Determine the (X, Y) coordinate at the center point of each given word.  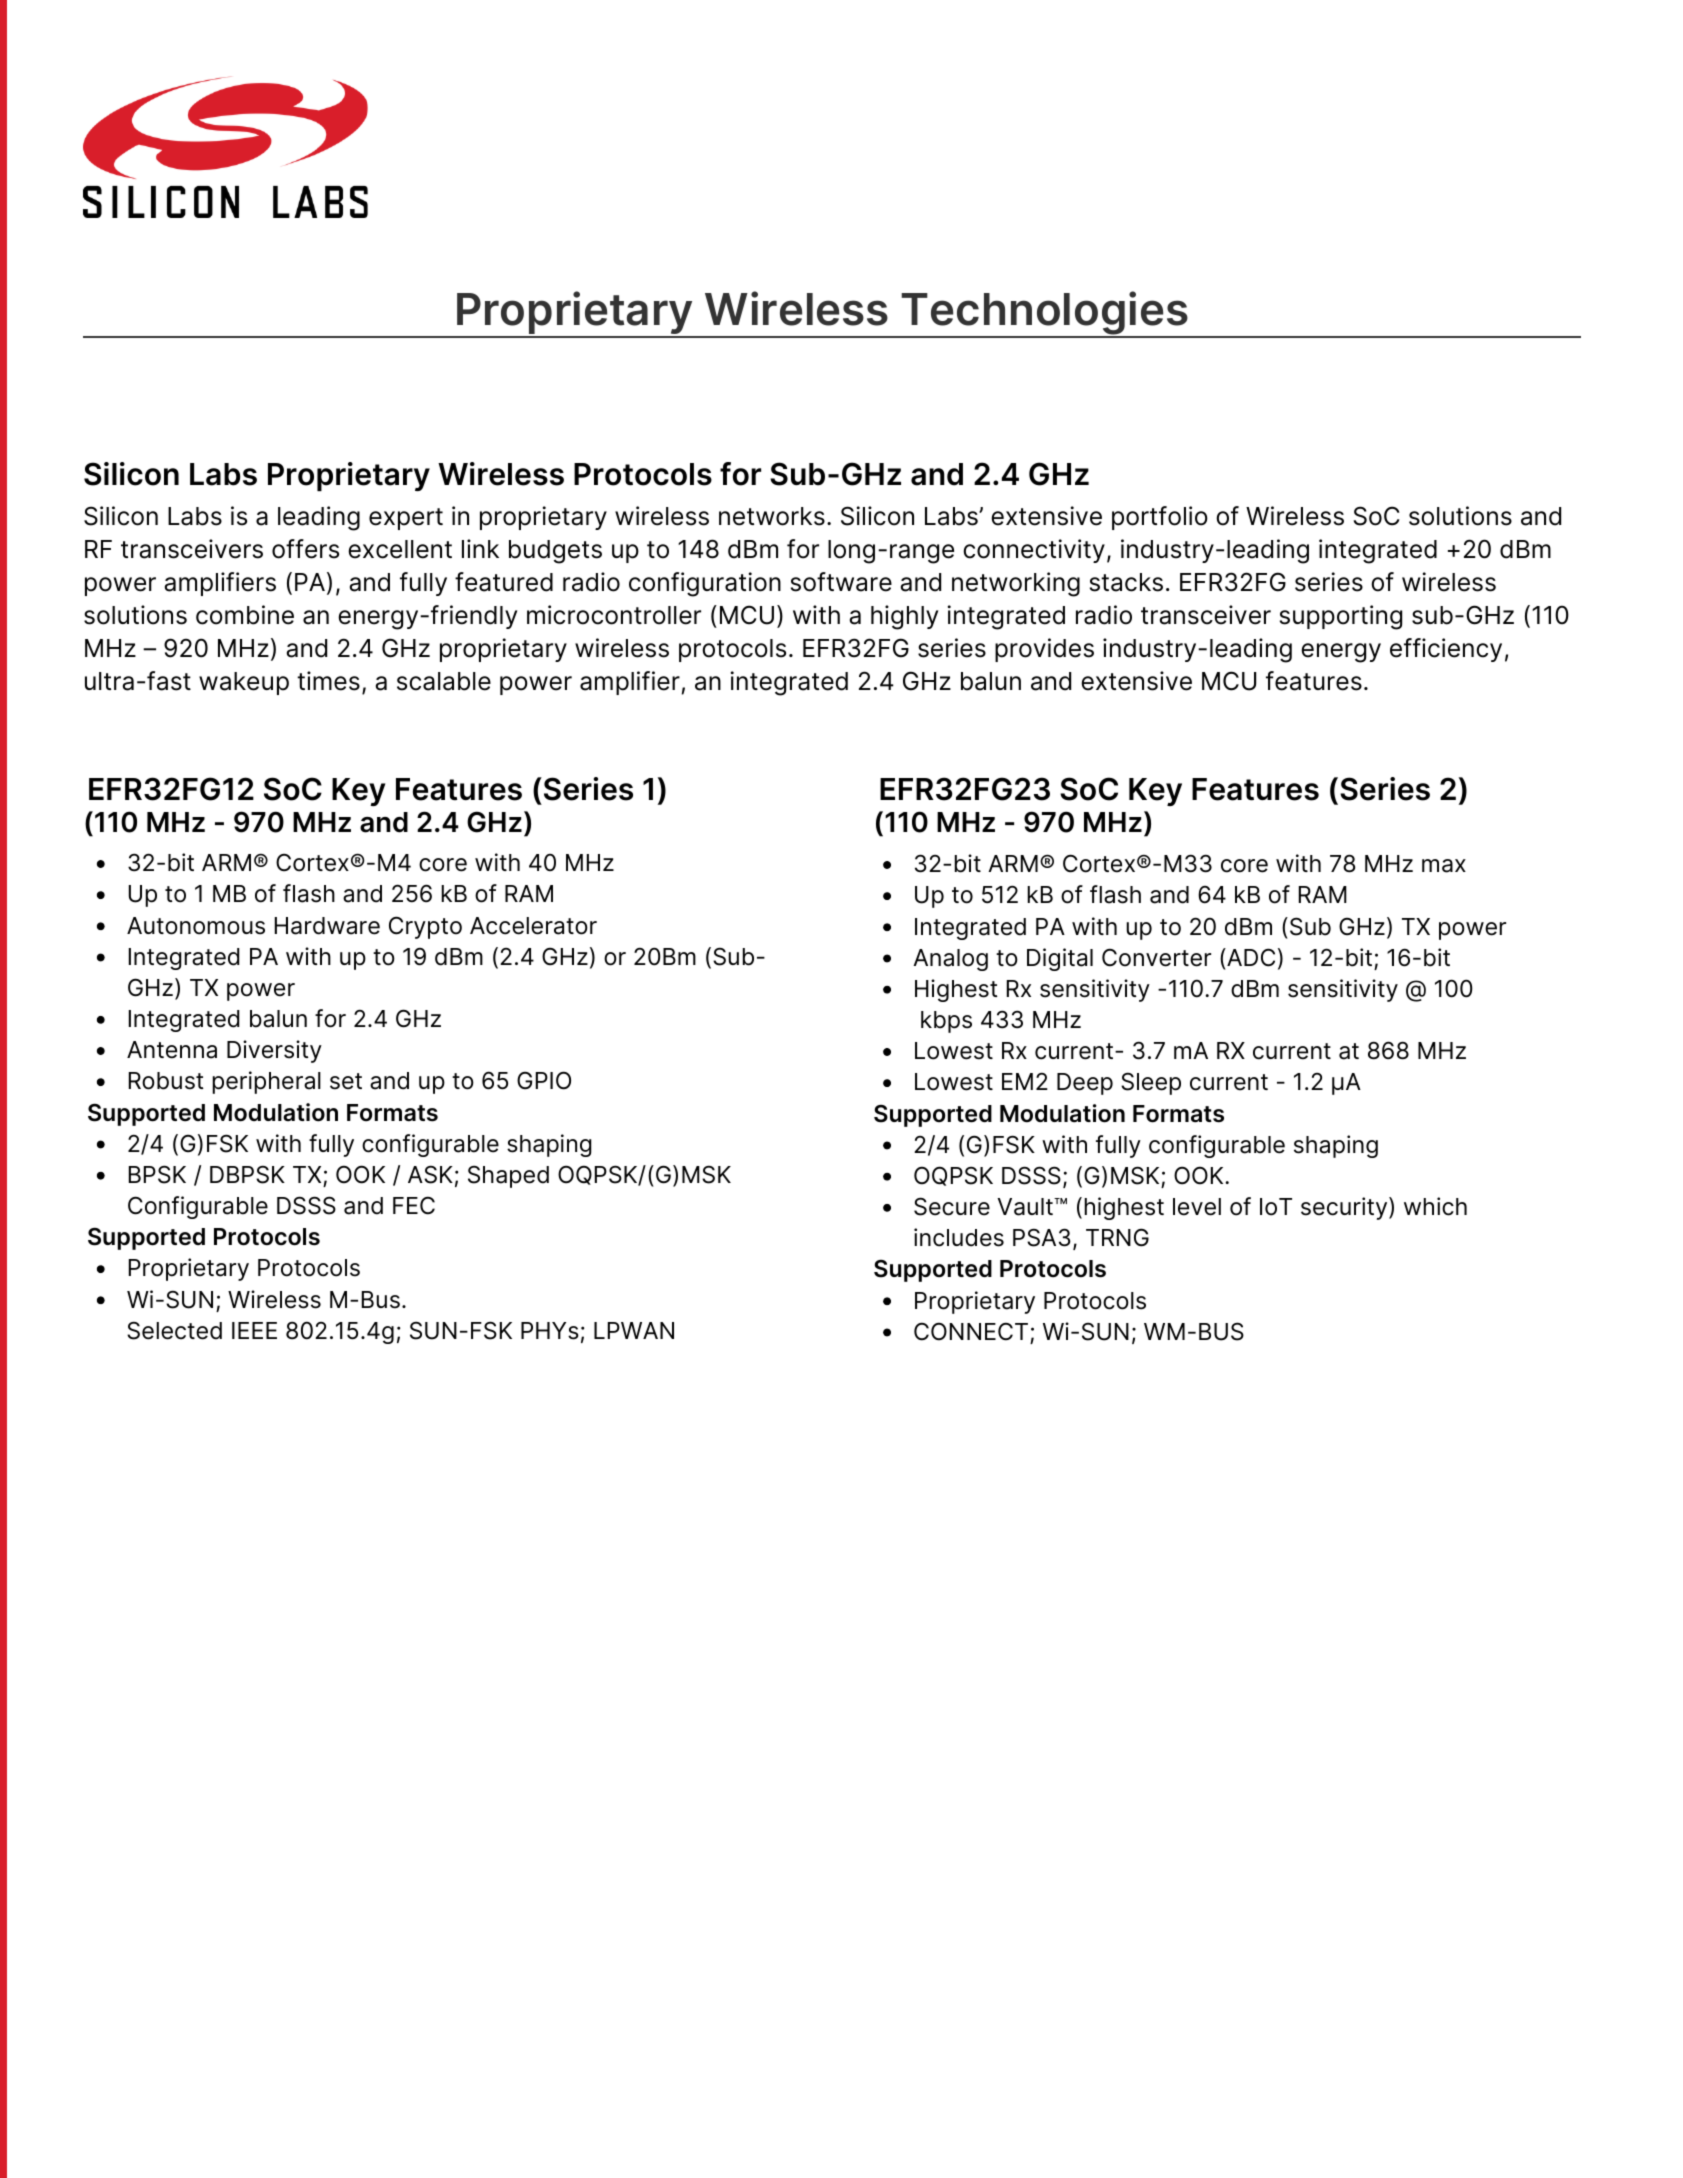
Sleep (1151, 1083)
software (841, 582)
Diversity (274, 1051)
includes (959, 1237)
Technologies (1045, 314)
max (1444, 866)
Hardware (327, 926)
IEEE (254, 1330)
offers (305, 549)
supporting (1341, 617)
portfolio (1160, 518)
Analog (950, 960)
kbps (946, 1022)
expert (406, 519)
